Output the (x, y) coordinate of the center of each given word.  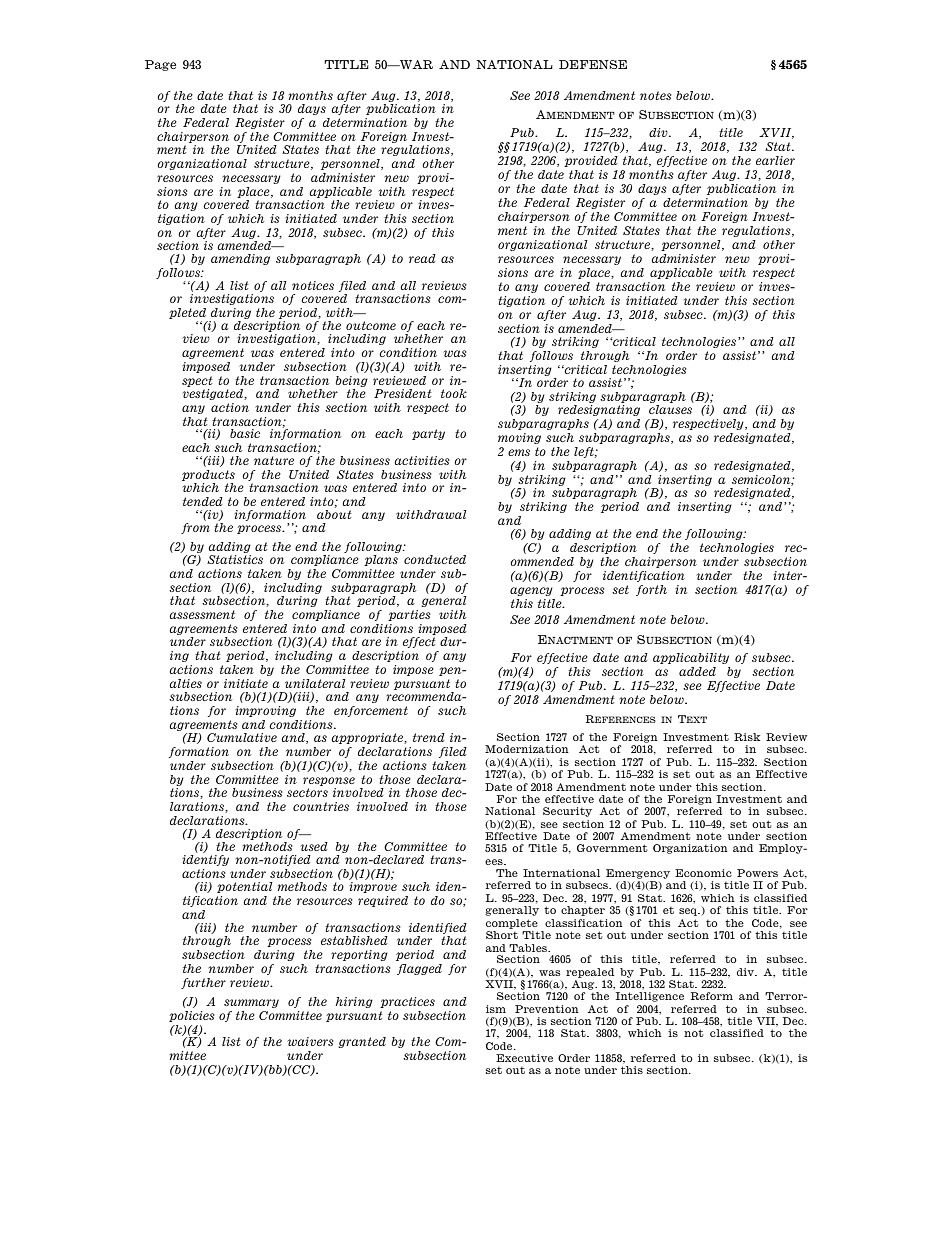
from (195, 528)
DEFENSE (593, 64)
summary (251, 1003)
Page (160, 65)
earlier (775, 160)
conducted (435, 559)
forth (651, 590)
